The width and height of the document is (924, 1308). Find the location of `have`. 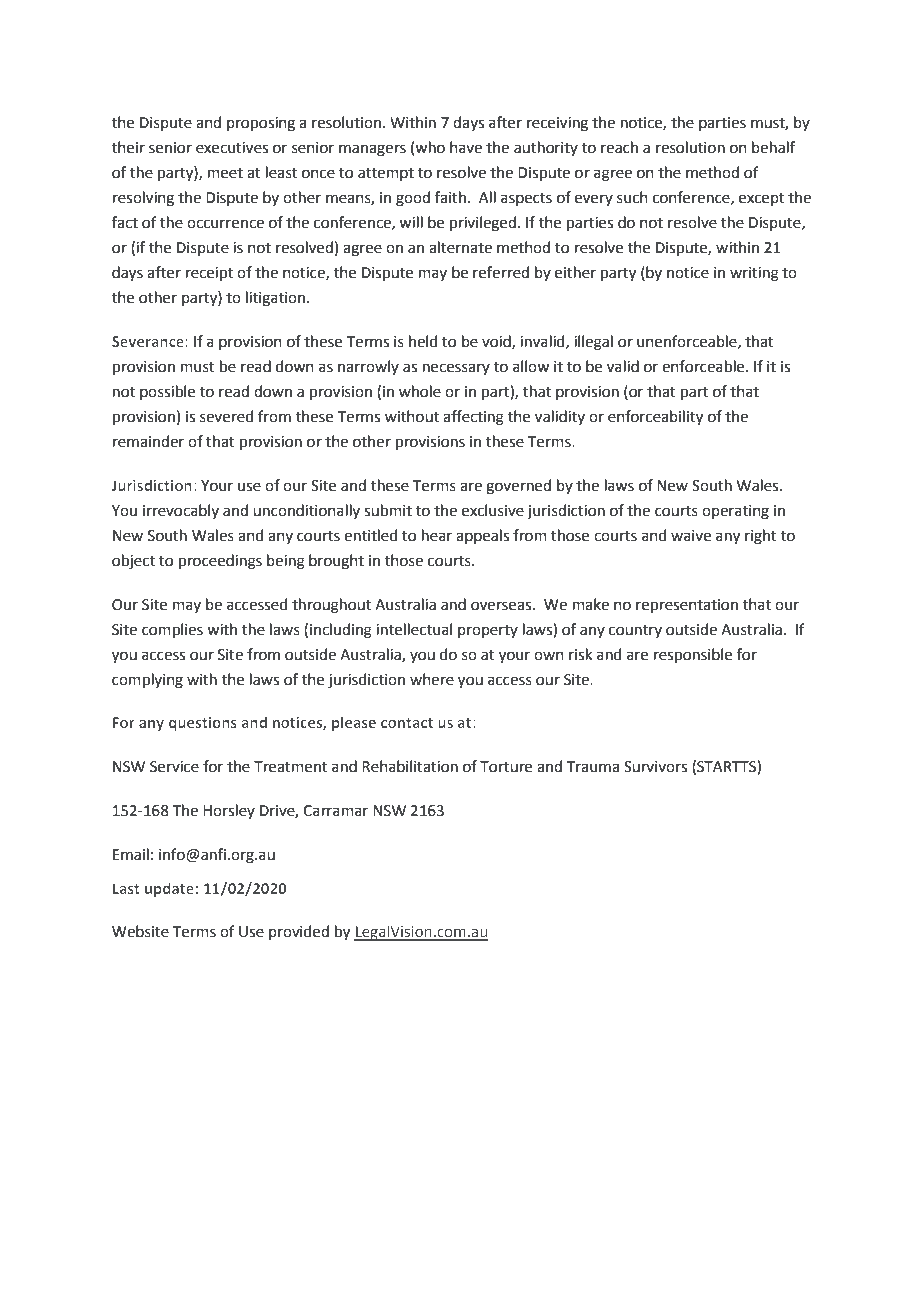

have is located at coordinates (466, 147).
